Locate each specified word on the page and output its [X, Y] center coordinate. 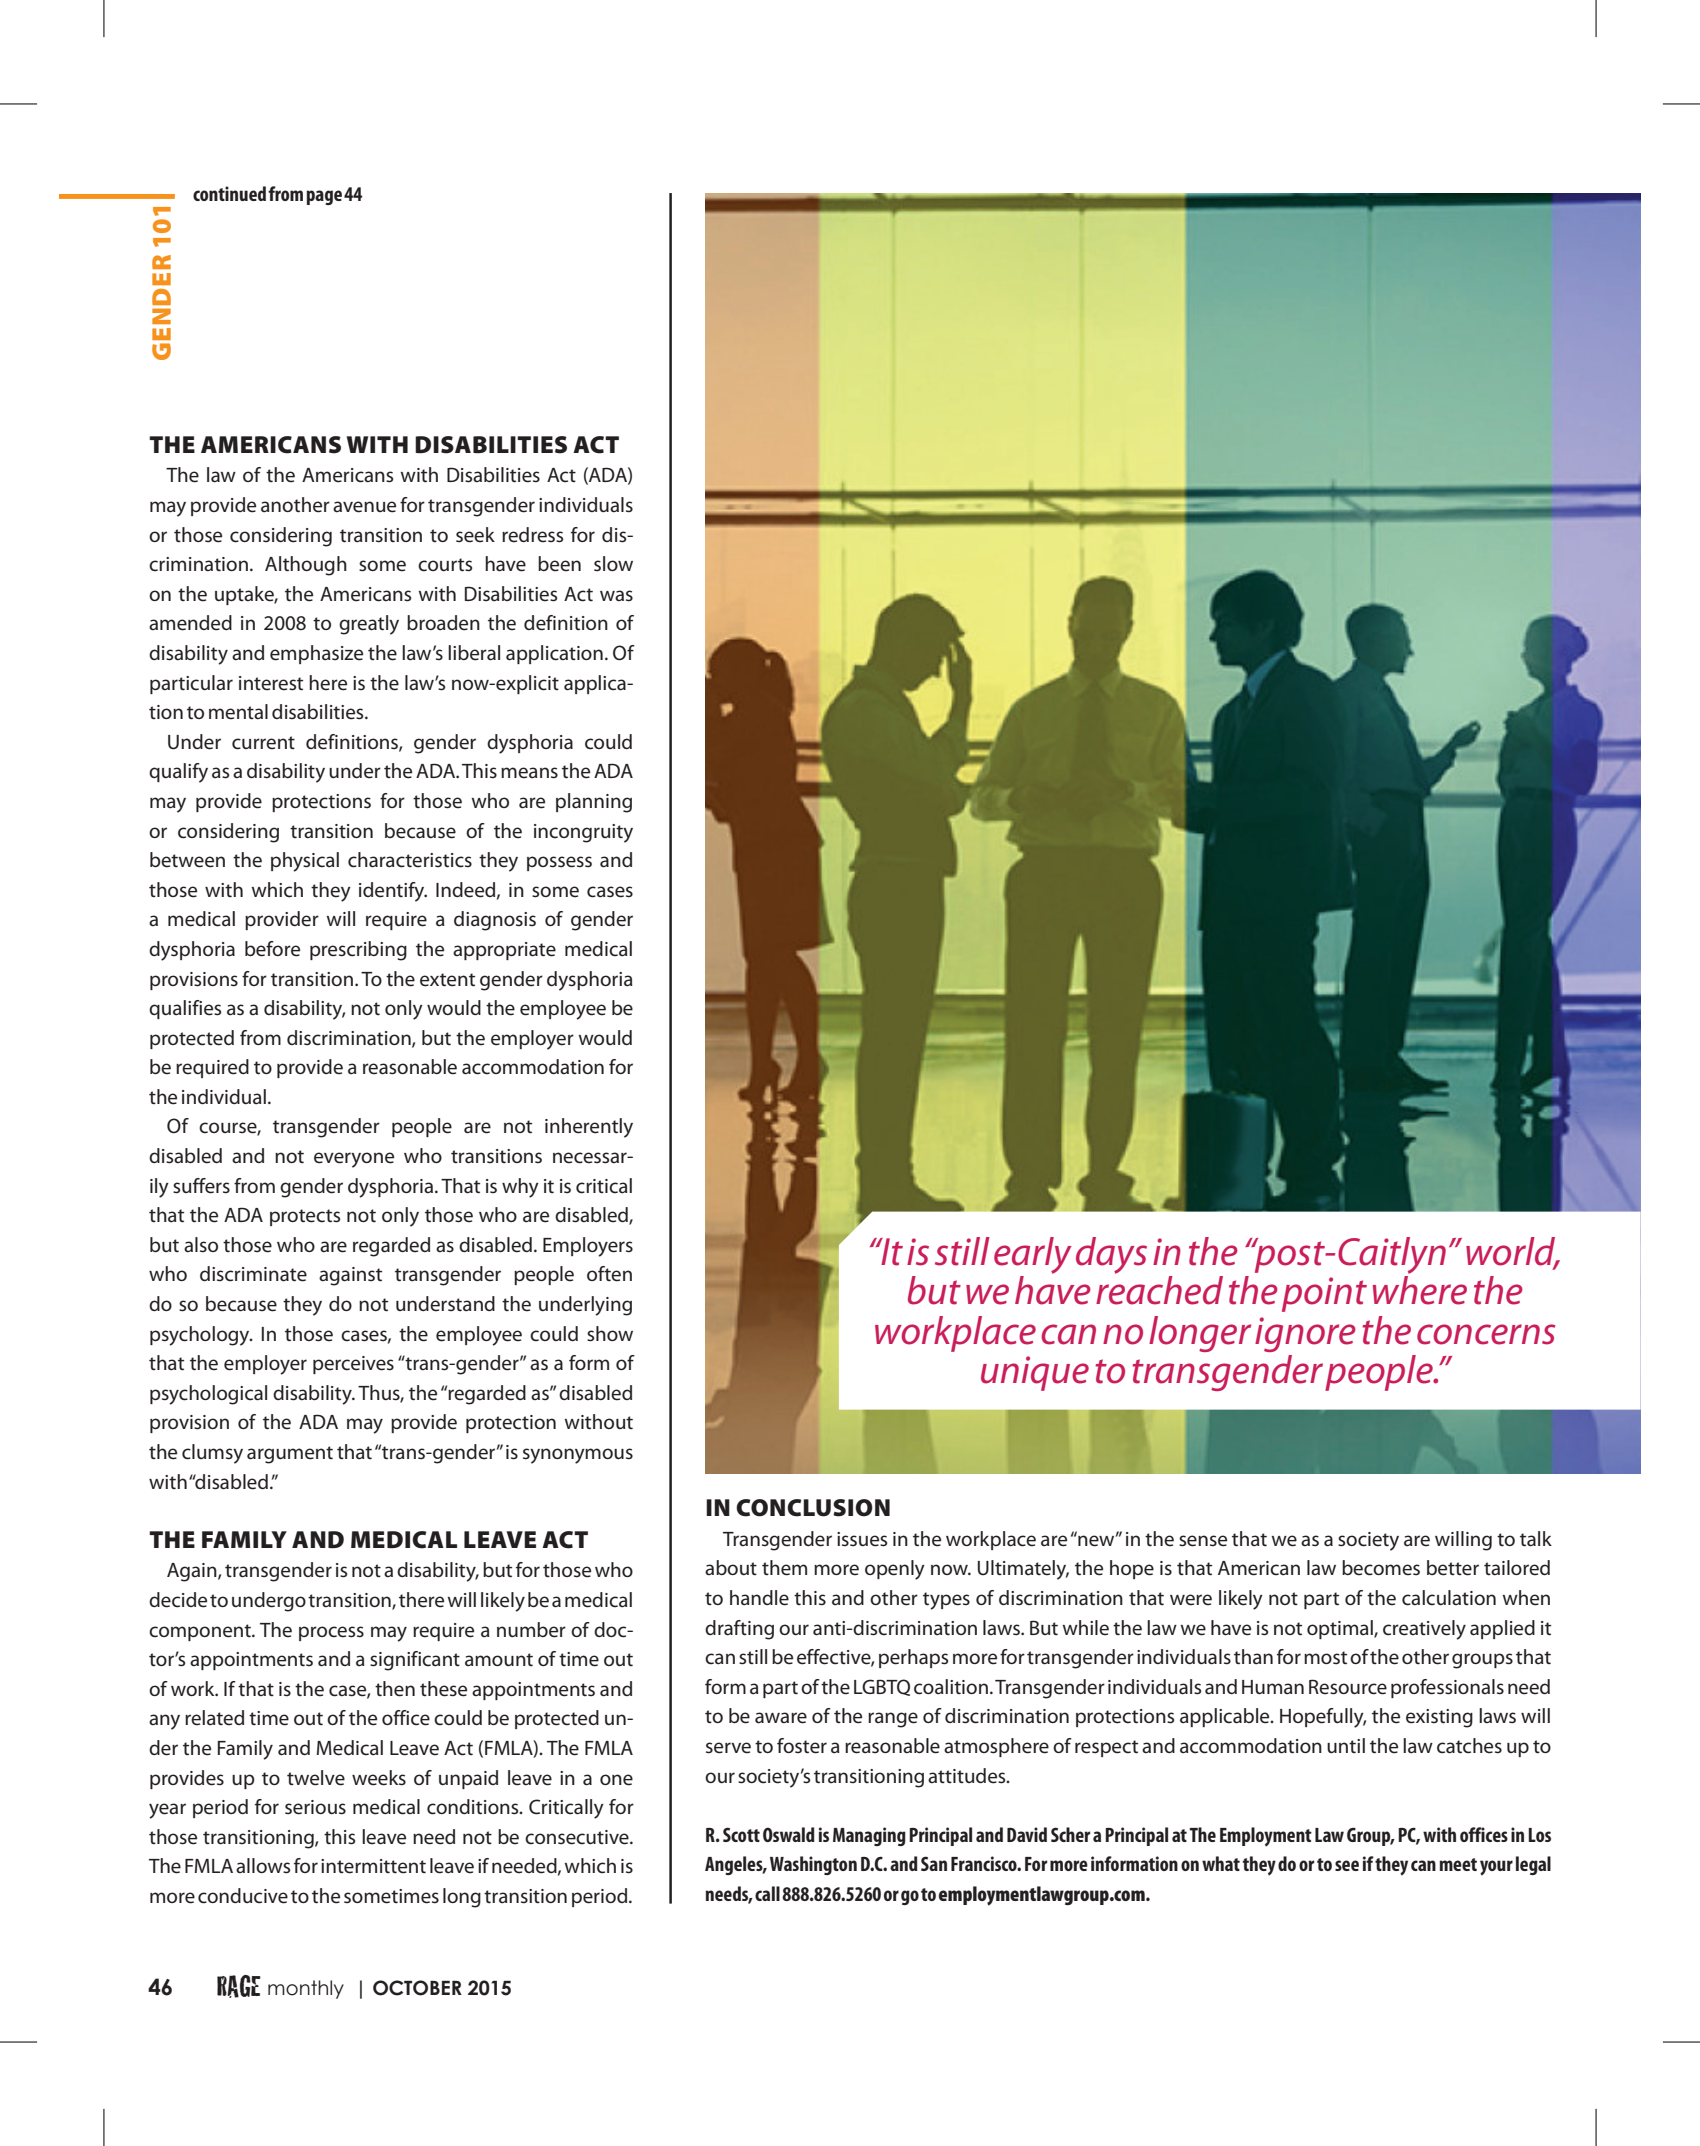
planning [594, 803]
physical [305, 862]
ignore [1305, 1334]
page [324, 197]
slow [613, 564]
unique [1035, 1373]
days [1111, 1255]
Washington [813, 1865]
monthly [306, 1989]
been [559, 564]
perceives [353, 1365]
